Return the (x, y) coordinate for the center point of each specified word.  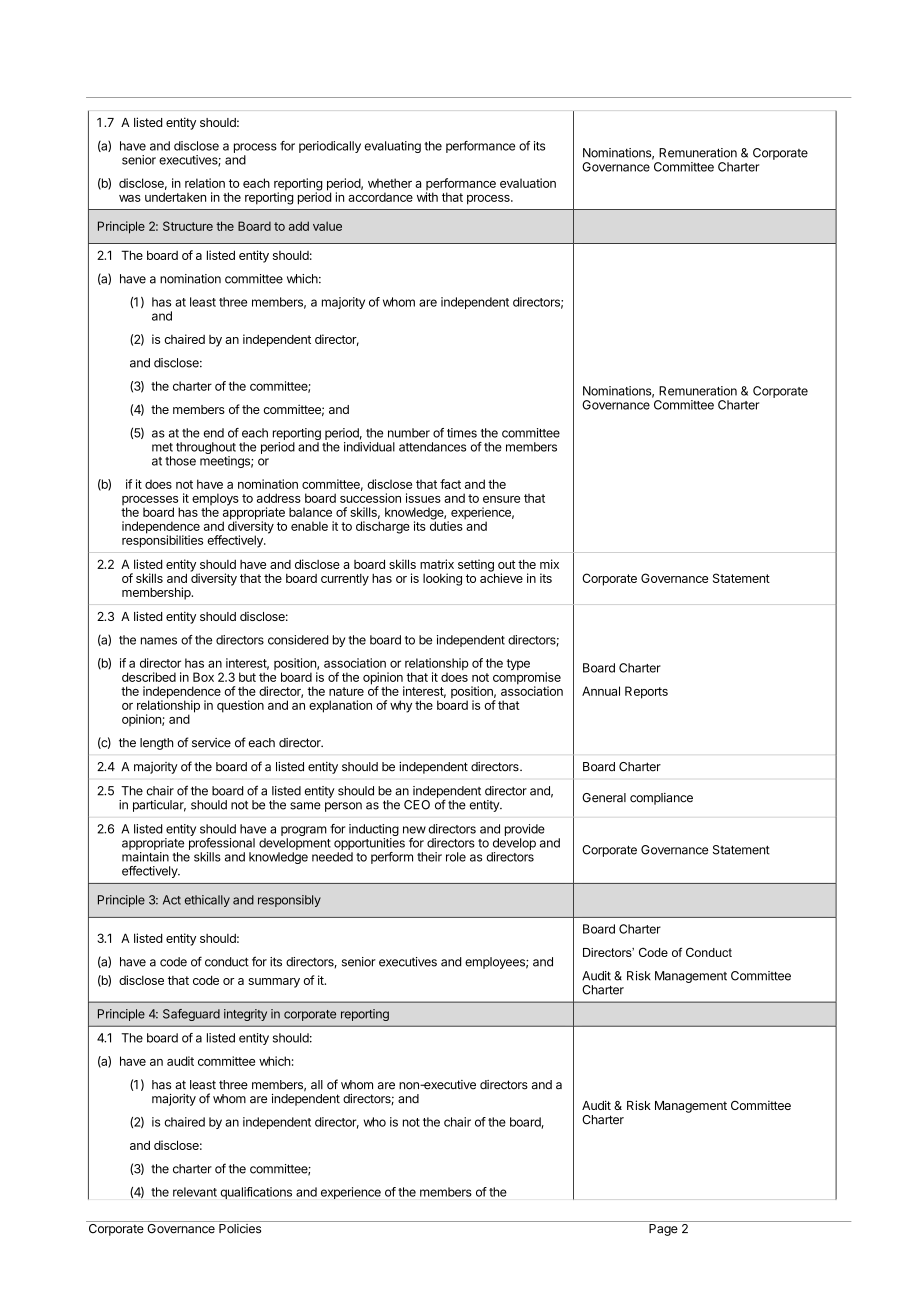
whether (390, 183)
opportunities (369, 844)
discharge (383, 527)
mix (549, 564)
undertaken (175, 197)
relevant (195, 1192)
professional (222, 844)
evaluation (528, 183)
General (604, 798)
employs (215, 500)
